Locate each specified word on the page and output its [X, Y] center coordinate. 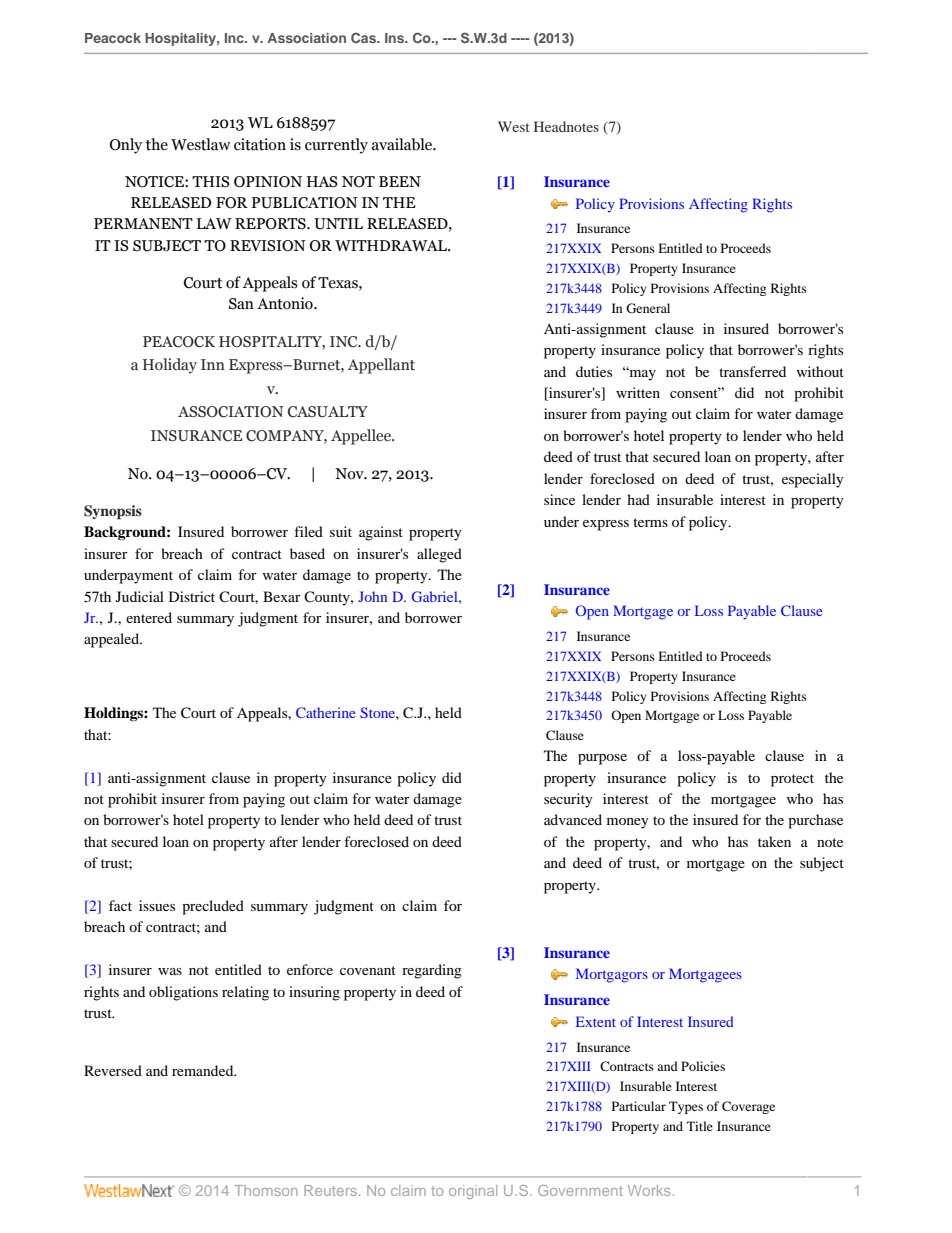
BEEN [400, 181]
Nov [350, 474]
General [648, 308]
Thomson [266, 1190]
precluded [213, 907]
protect [792, 780]
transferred [752, 371]
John [372, 596]
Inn [213, 364]
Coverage [748, 1107]
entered [149, 617]
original [473, 1192]
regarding [432, 971]
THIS [211, 182]
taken [774, 841]
